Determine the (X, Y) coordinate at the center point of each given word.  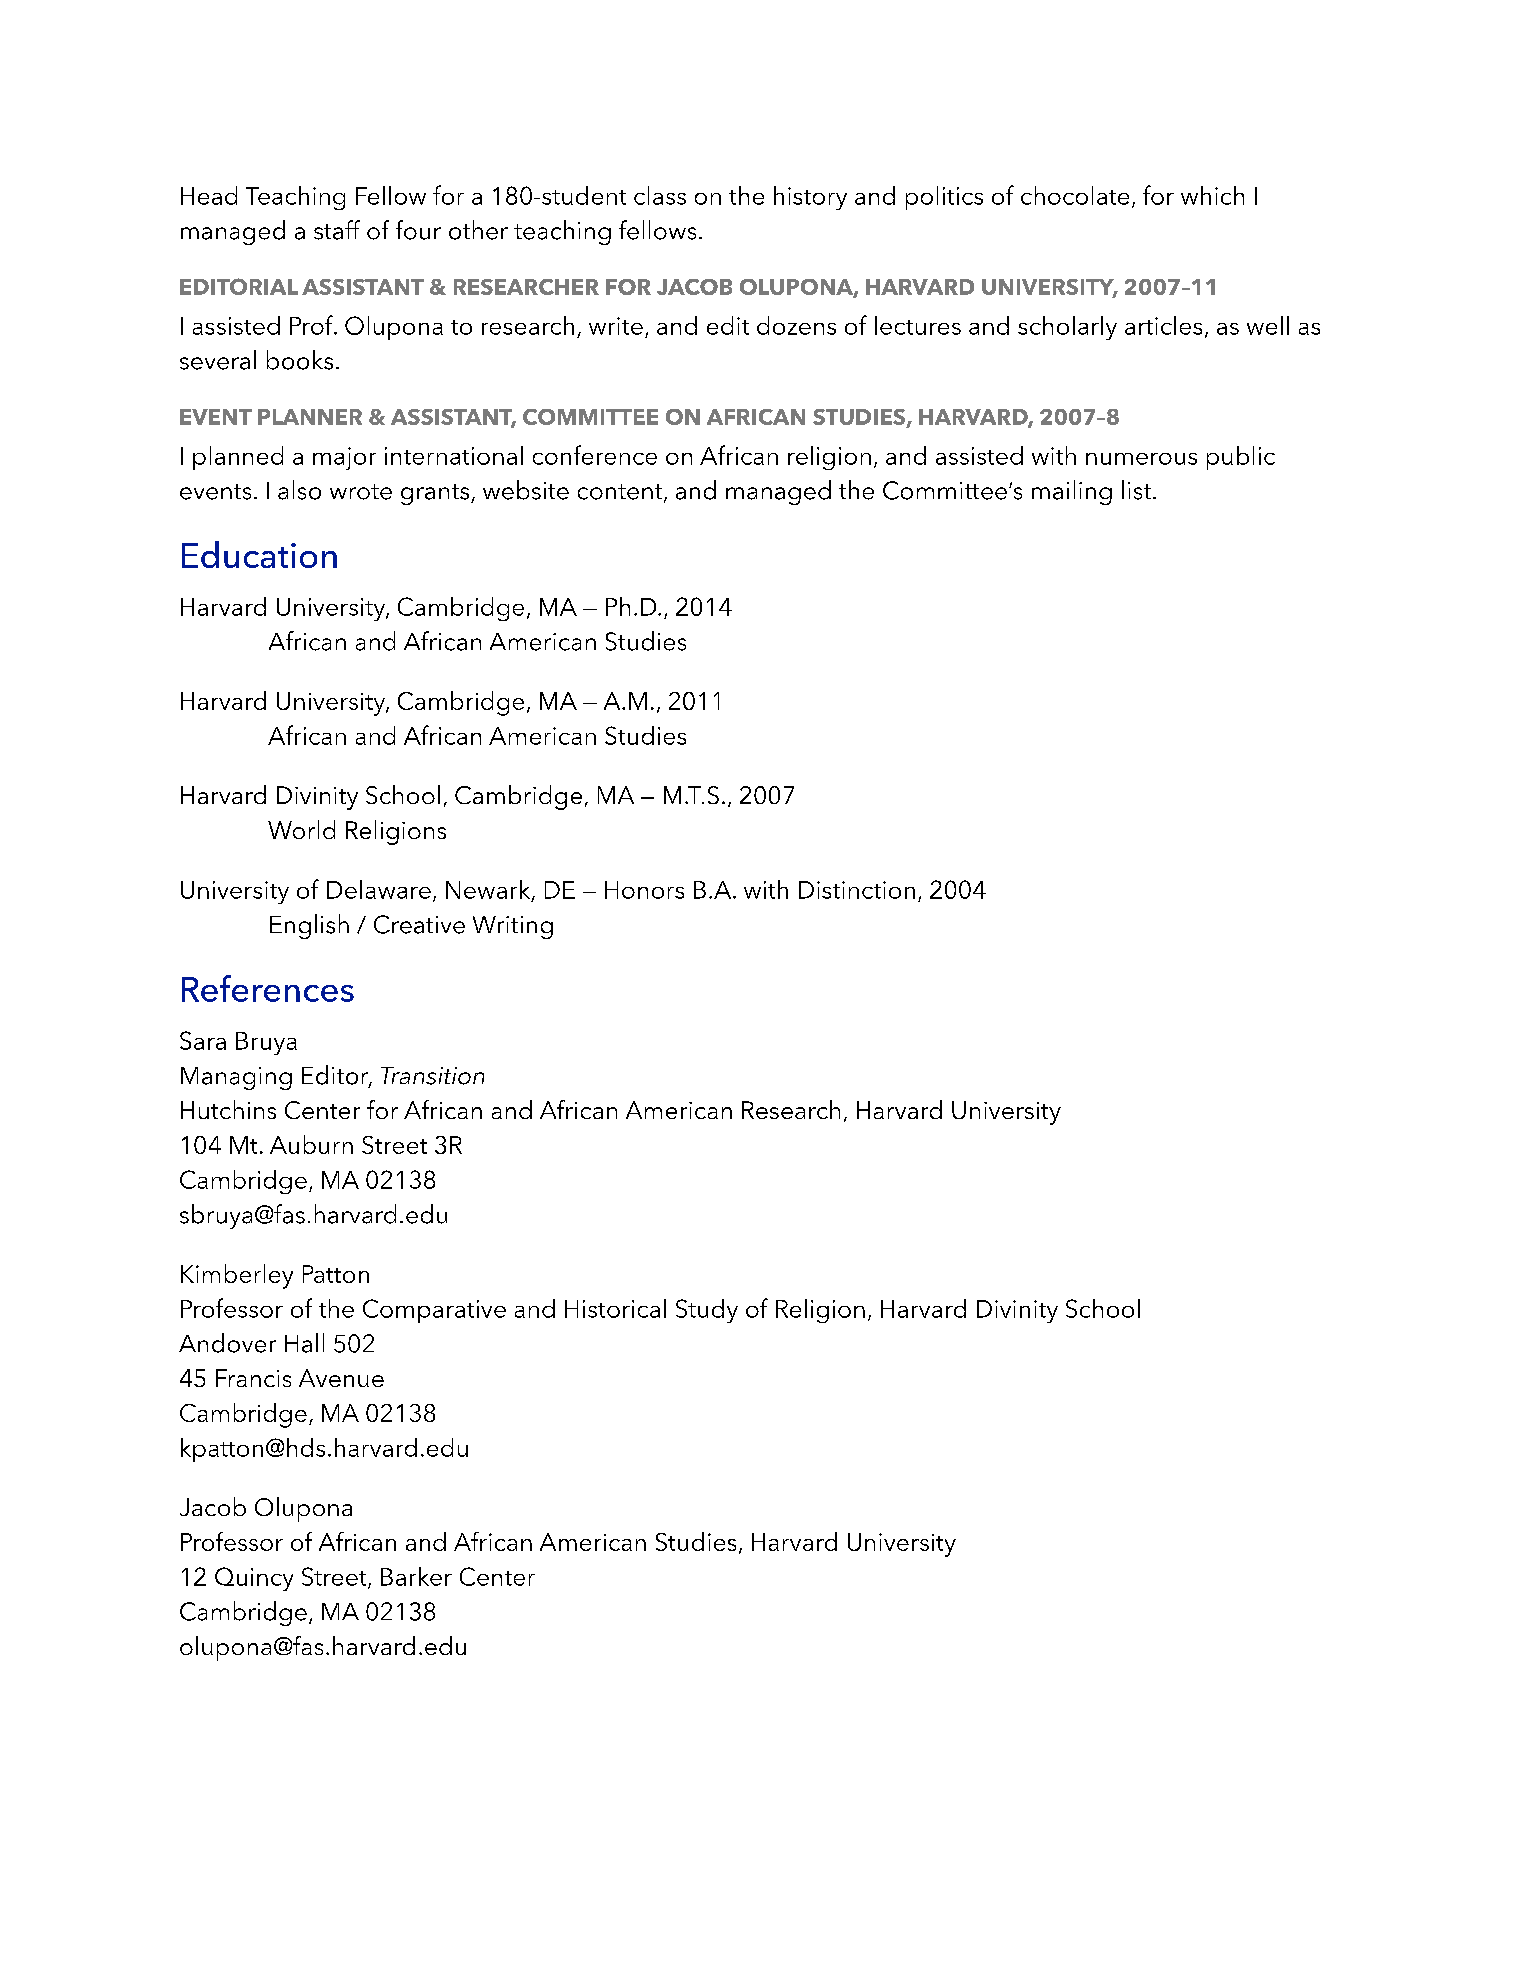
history (810, 198)
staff (337, 230)
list (1136, 490)
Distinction (857, 890)
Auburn (311, 1144)
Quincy (254, 1579)
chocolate (1075, 195)
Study (707, 1311)
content (621, 493)
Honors (644, 890)
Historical (615, 1308)
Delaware (379, 889)
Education (259, 554)
